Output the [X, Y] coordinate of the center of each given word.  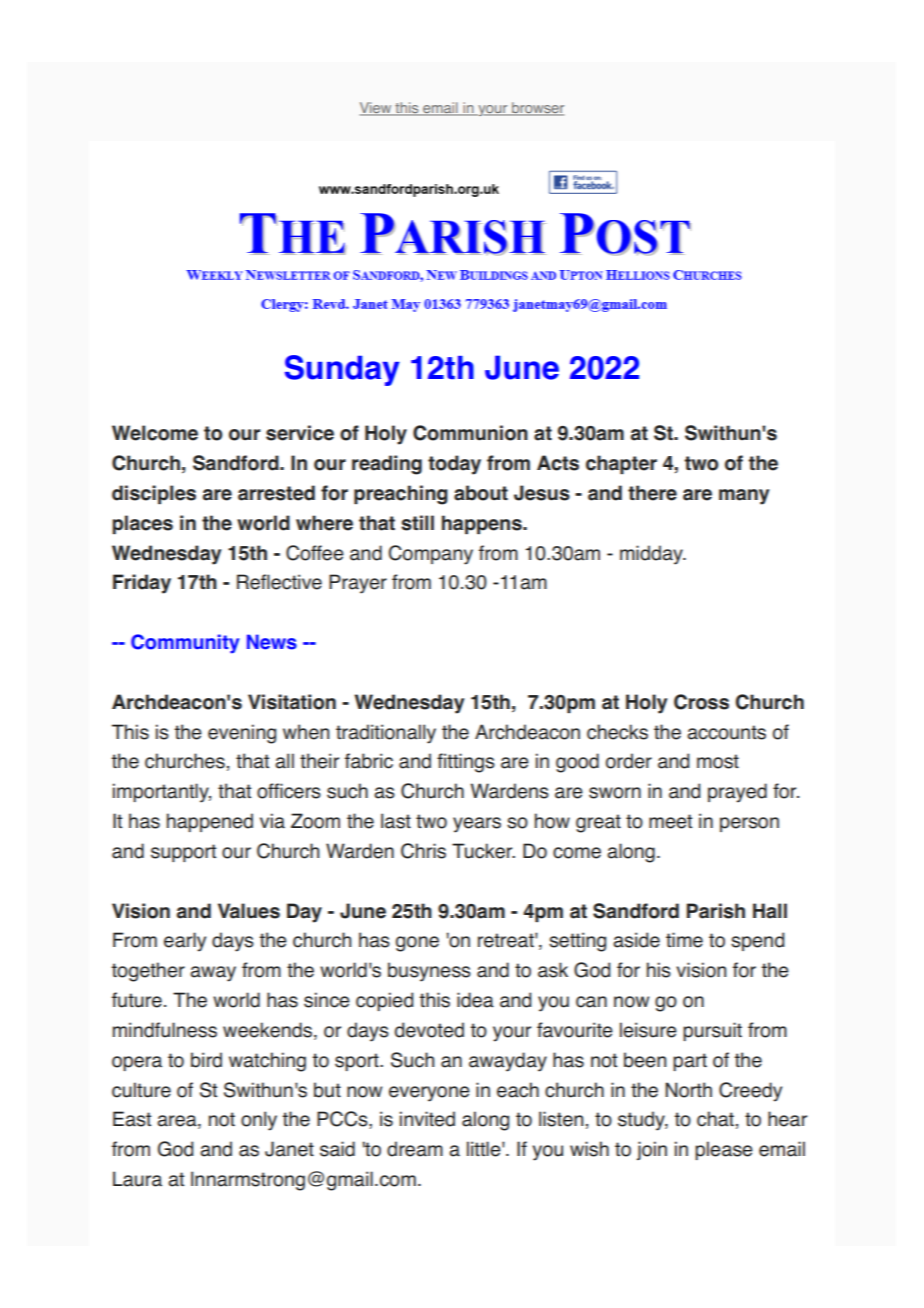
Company [430, 555]
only [259, 1121]
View [377, 109]
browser [537, 109]
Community [185, 644]
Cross [701, 702]
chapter [621, 464]
